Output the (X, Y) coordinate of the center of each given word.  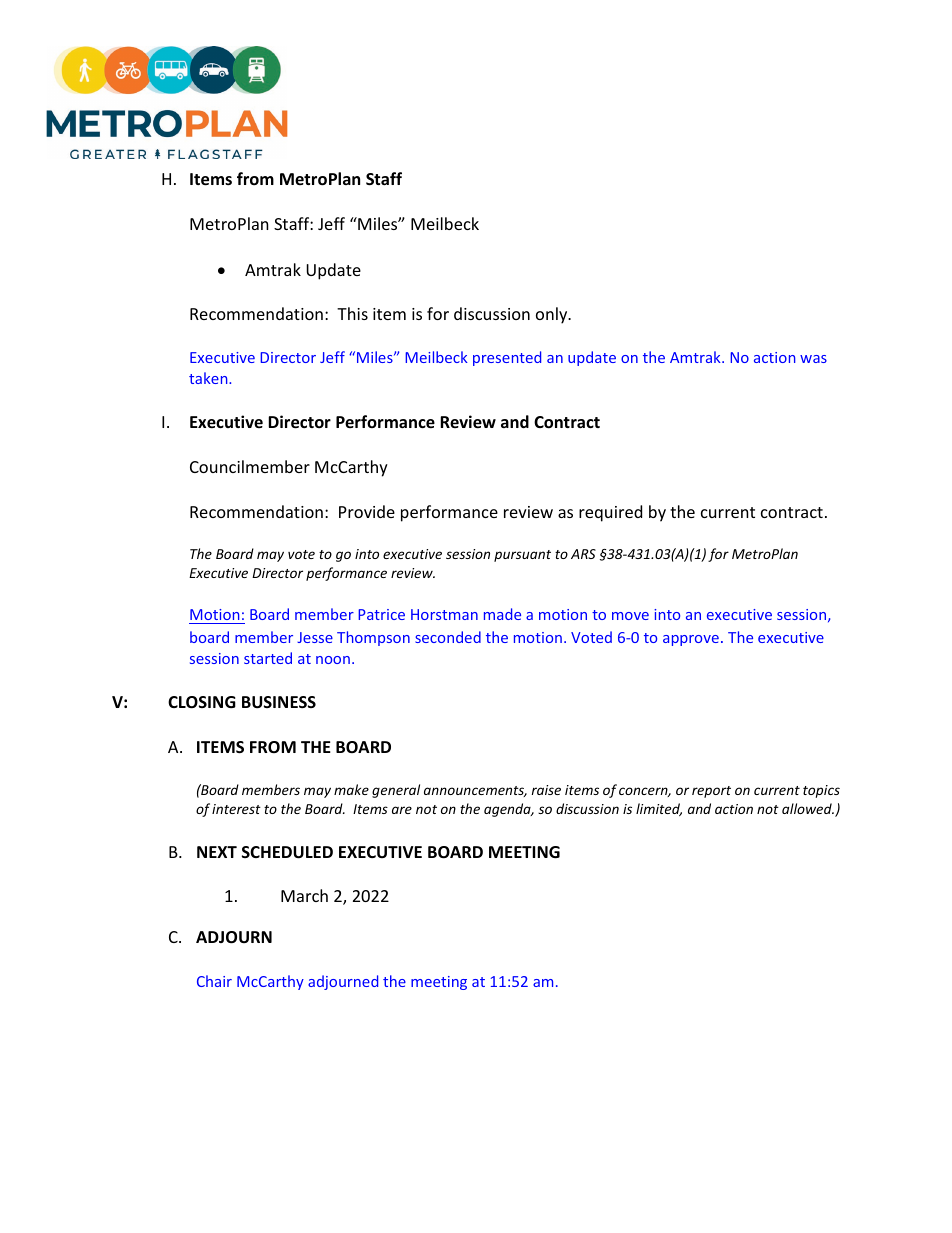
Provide (367, 511)
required (610, 513)
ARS (583, 554)
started (268, 658)
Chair (214, 981)
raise (546, 790)
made (502, 614)
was (813, 359)
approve (691, 640)
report (711, 792)
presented (507, 358)
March (304, 895)
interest (236, 809)
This (352, 313)
